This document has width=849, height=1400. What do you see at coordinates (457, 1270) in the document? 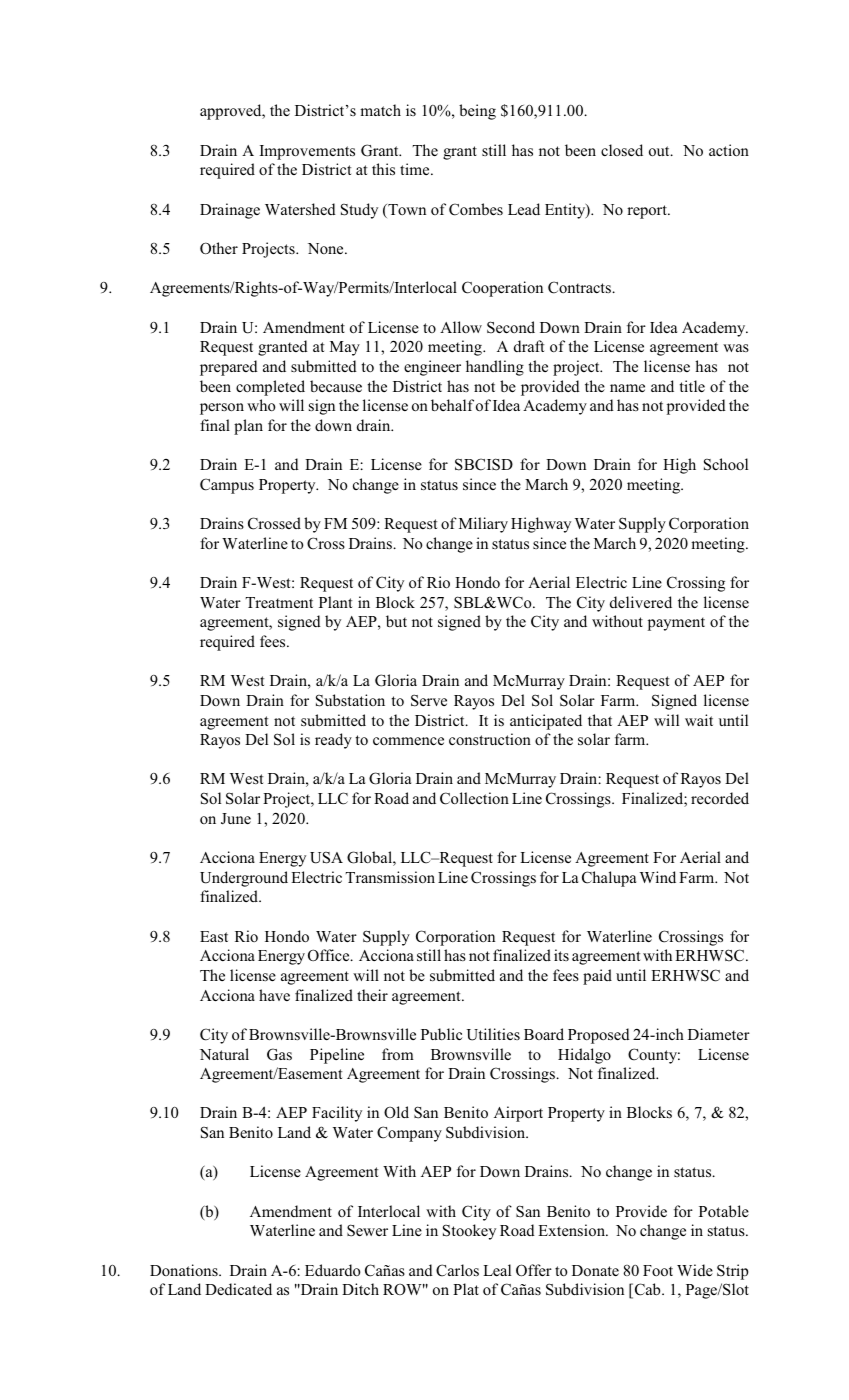
I see `Carlos` at bounding box center [457, 1270].
